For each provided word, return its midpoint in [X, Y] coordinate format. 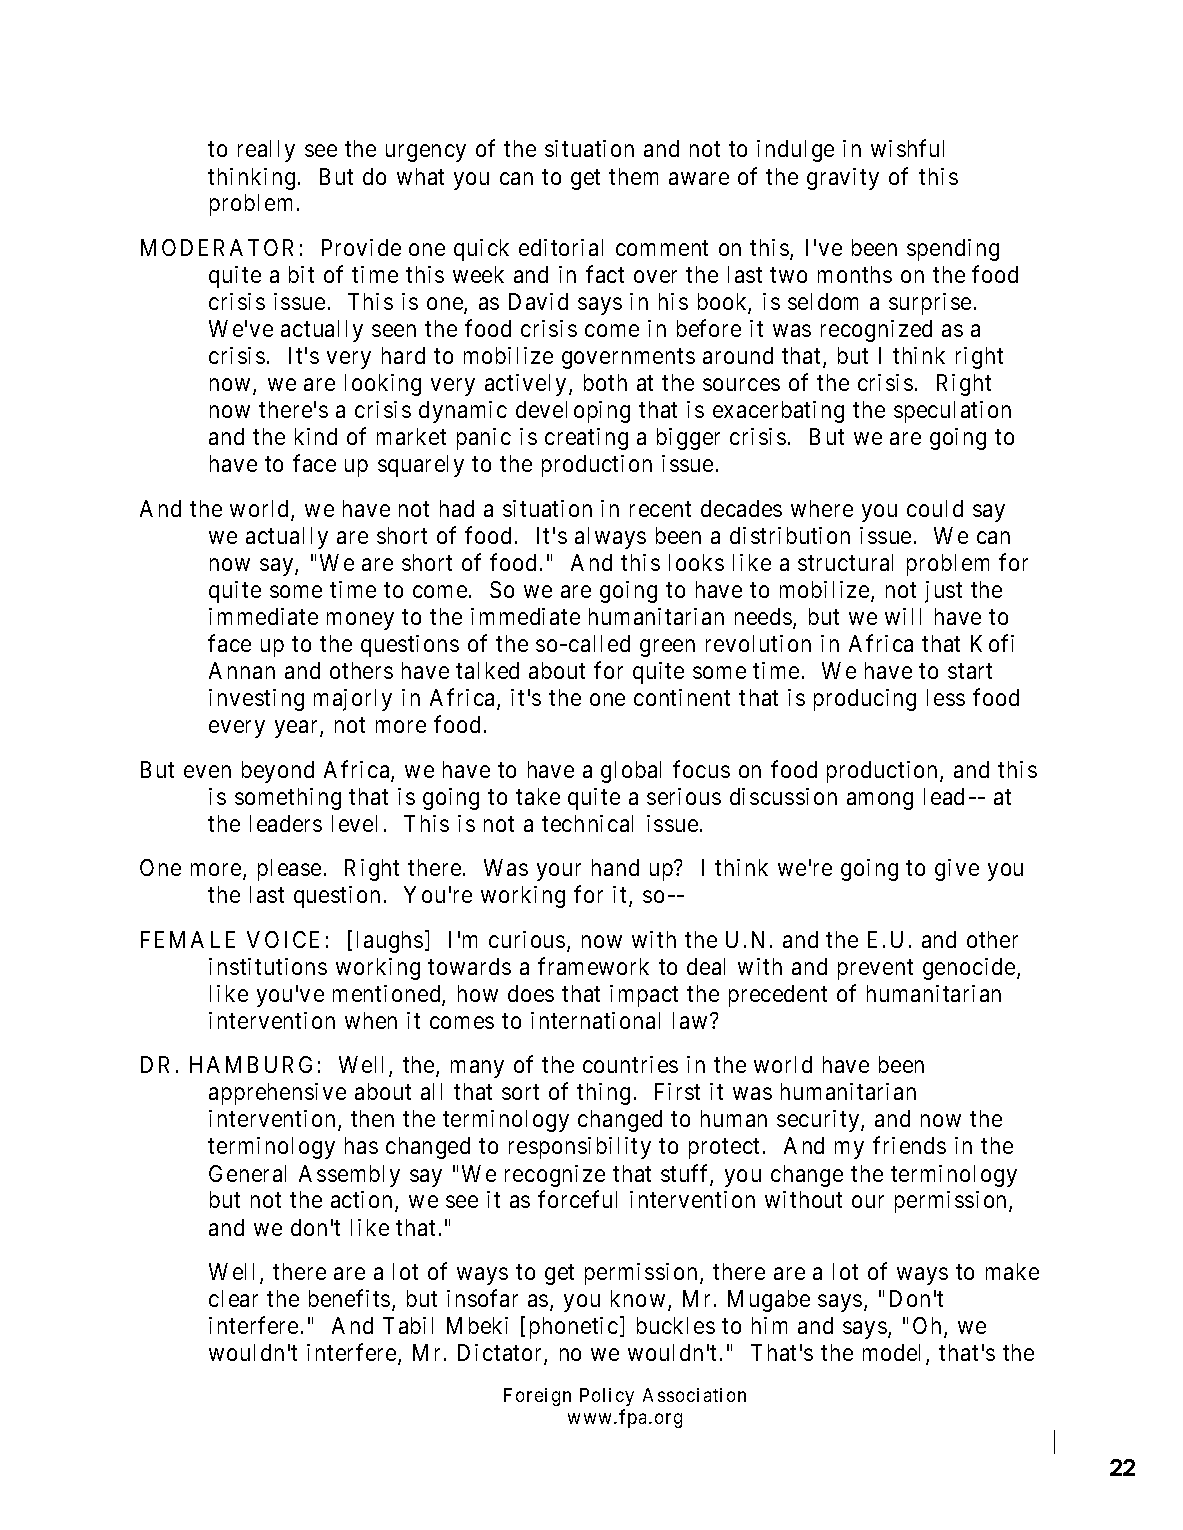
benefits [349, 1298]
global [631, 772]
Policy [607, 1397]
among [880, 801]
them [633, 176]
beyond [278, 772]
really [266, 151]
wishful [907, 148]
